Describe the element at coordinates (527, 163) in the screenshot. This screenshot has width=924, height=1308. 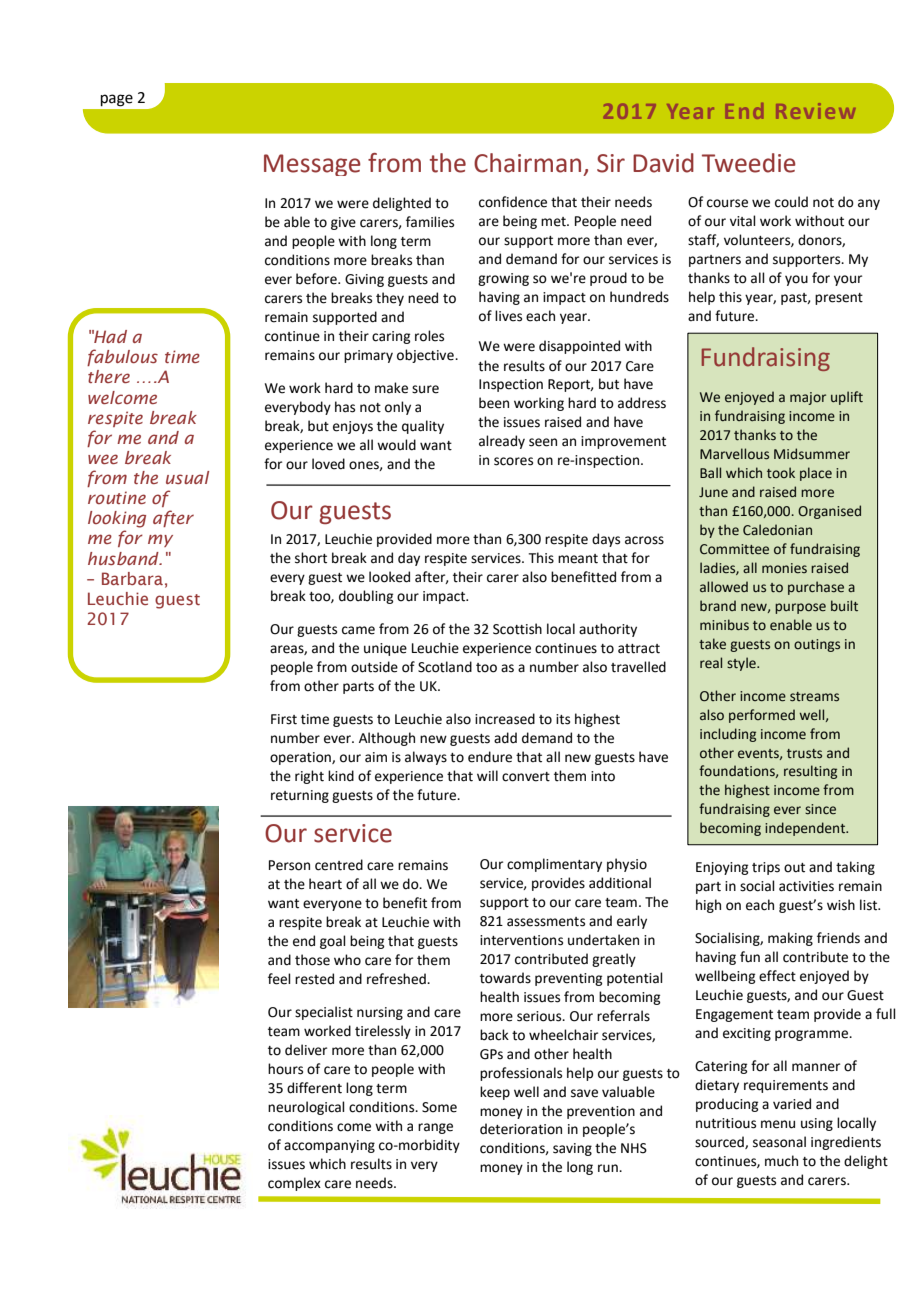
I see `Chairman` at that location.
